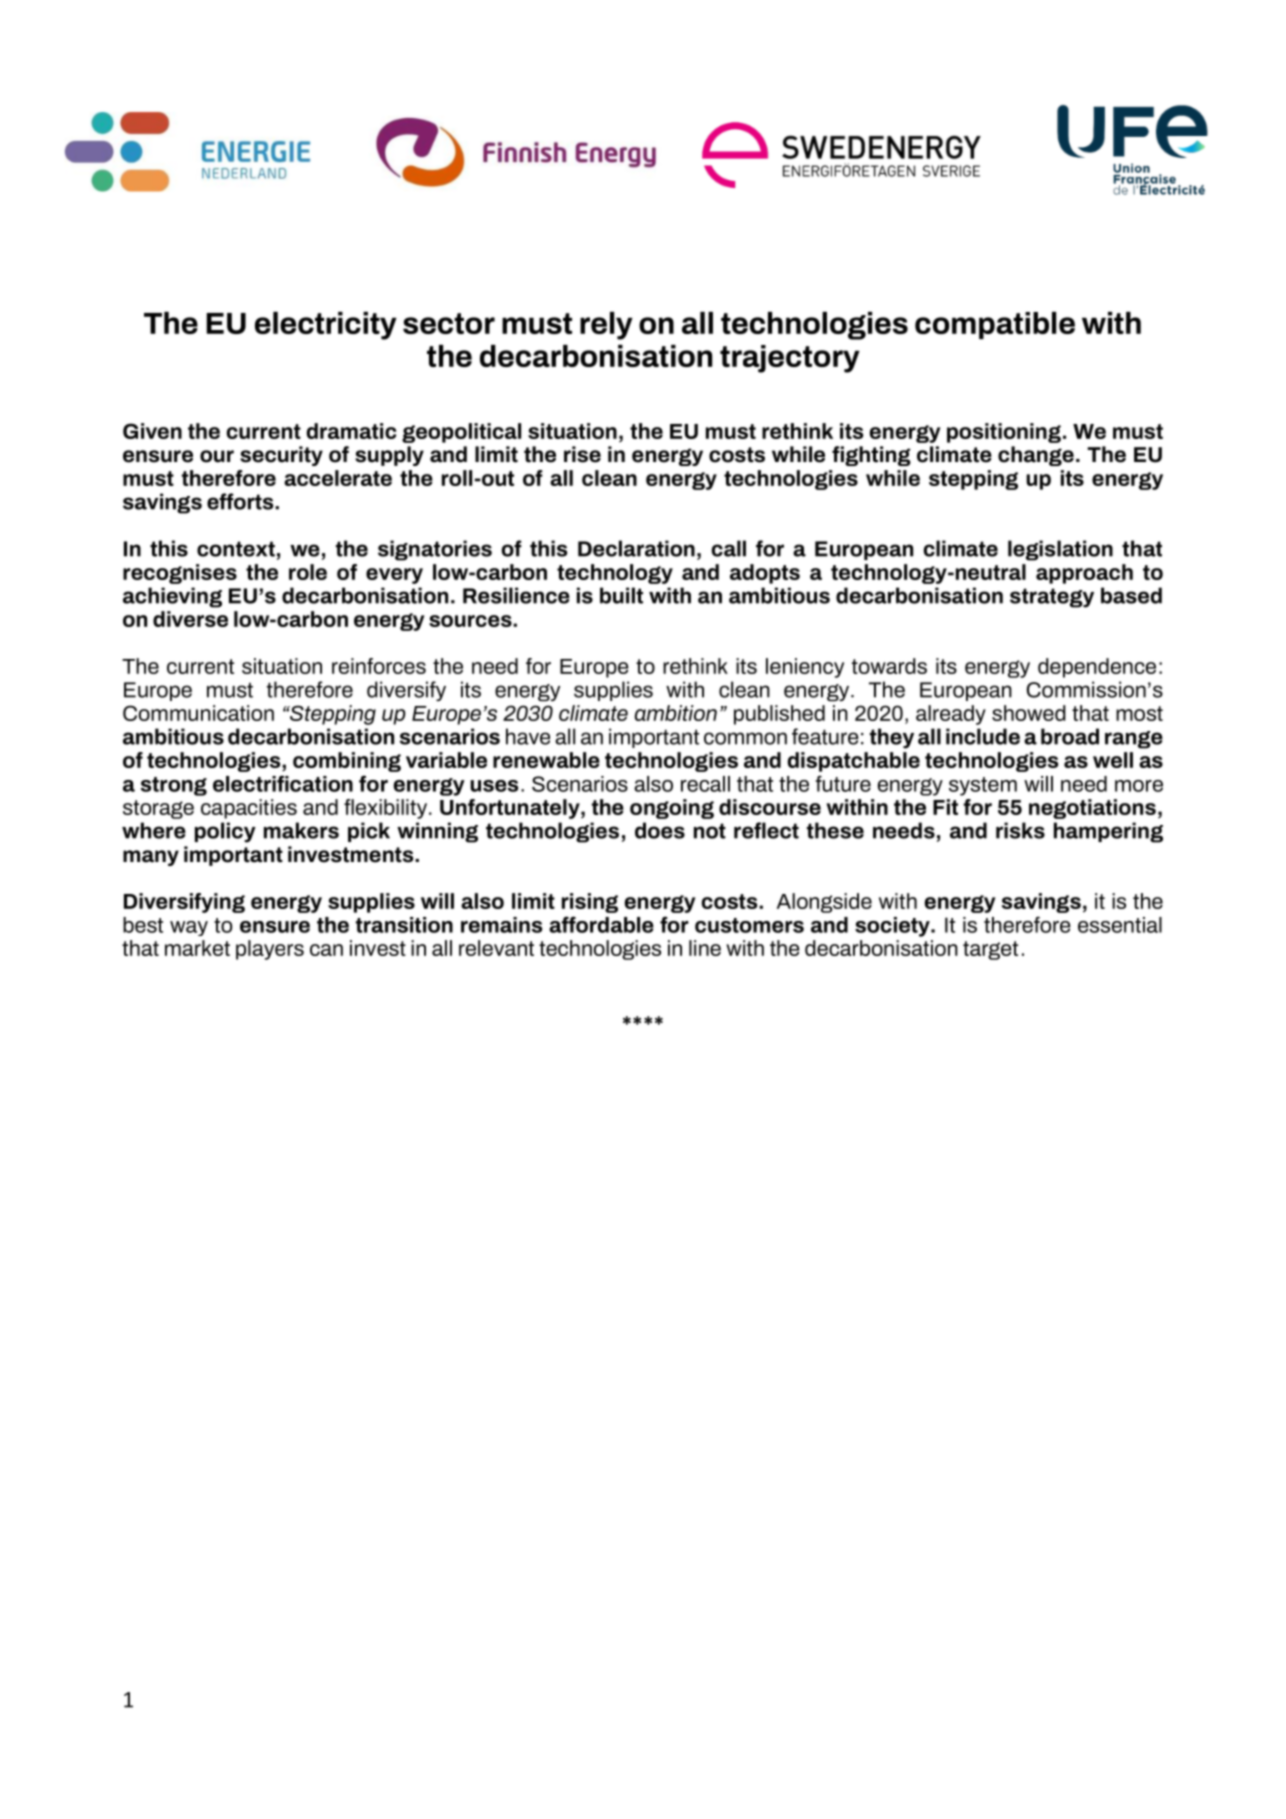 This image has height=1819, width=1286. I want to click on legislation, so click(1060, 550).
